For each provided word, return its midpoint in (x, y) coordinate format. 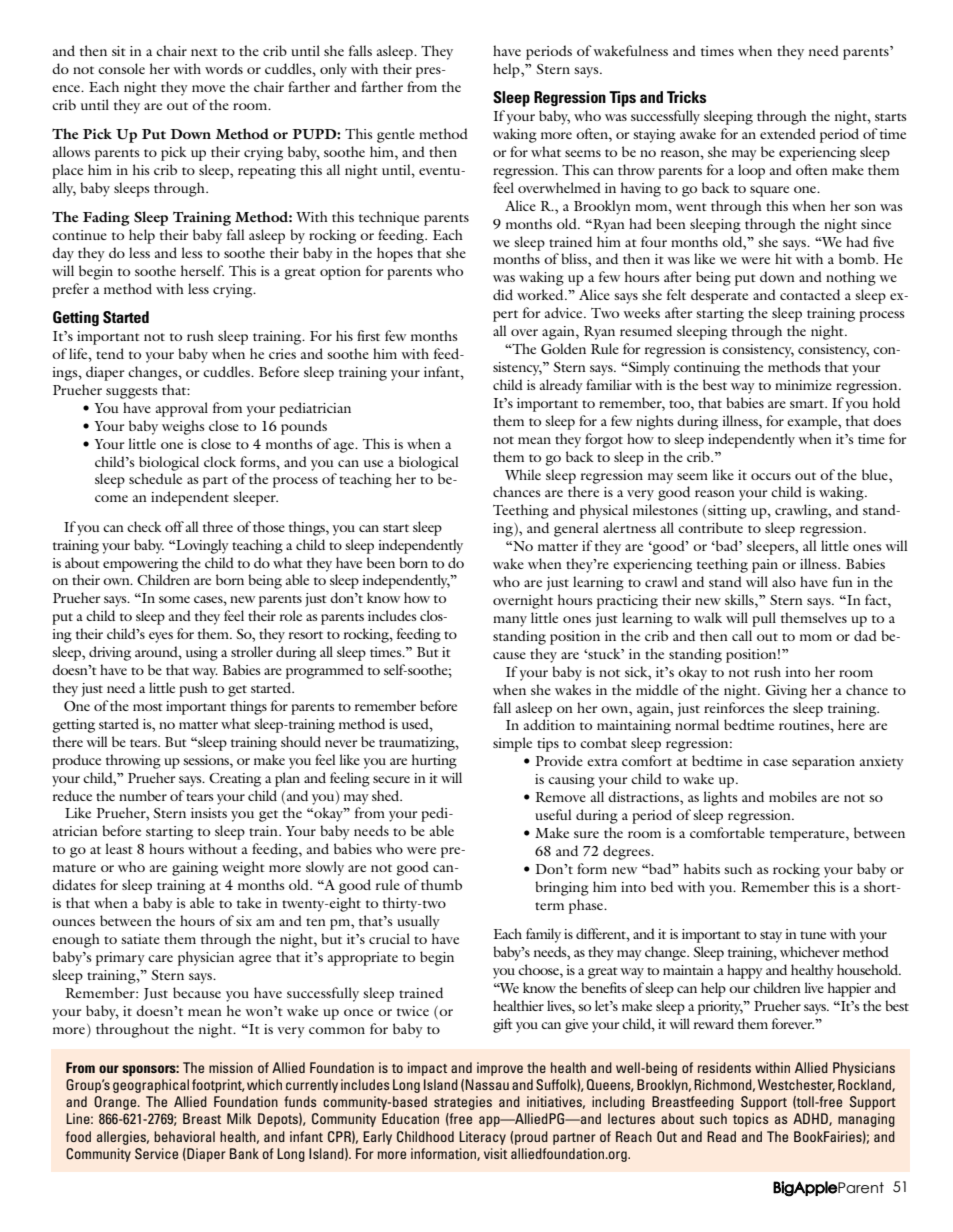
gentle (396, 135)
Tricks (686, 97)
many (510, 621)
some (174, 599)
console (121, 68)
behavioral (184, 1136)
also (784, 581)
